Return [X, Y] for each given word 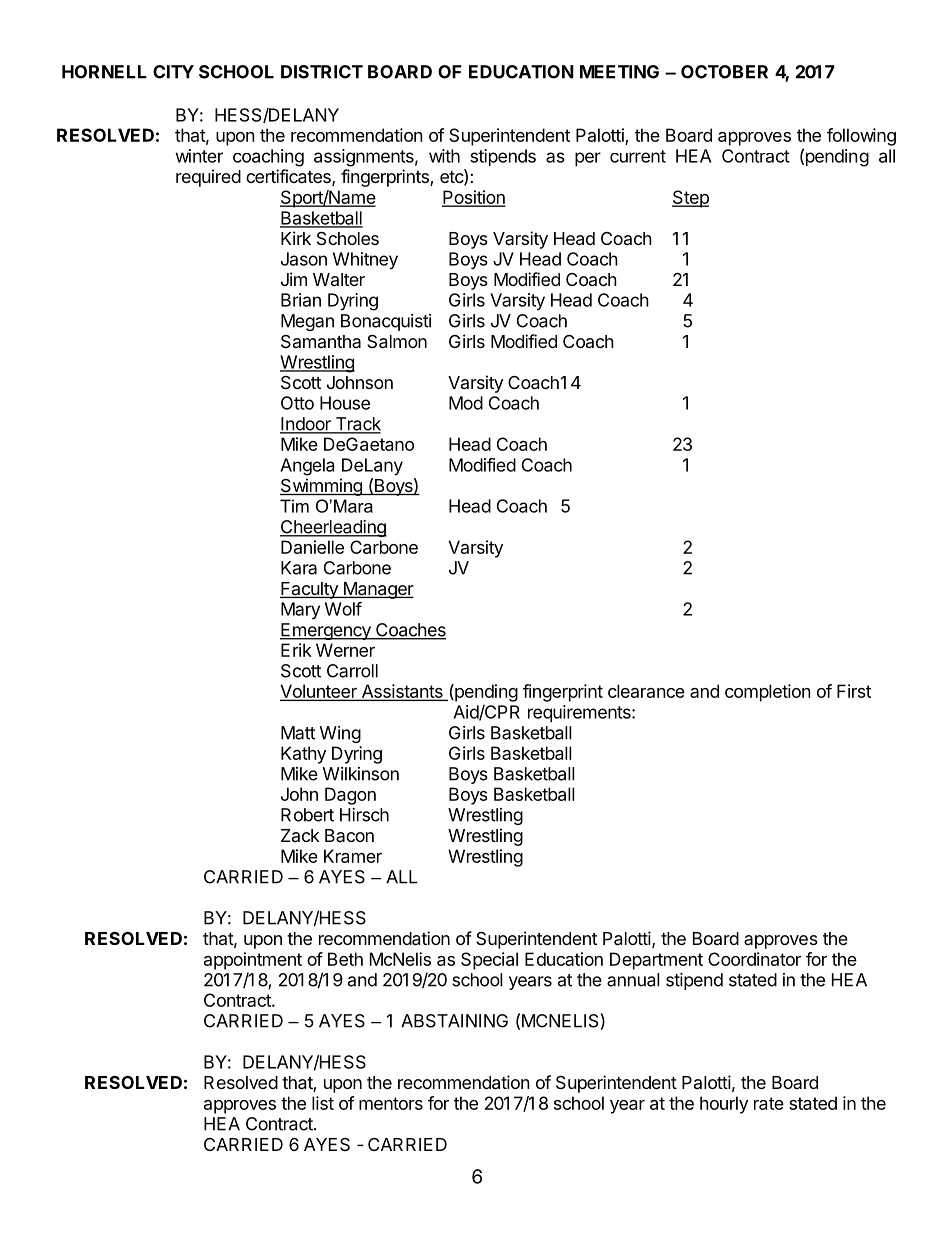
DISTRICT [322, 72]
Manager [377, 590]
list [323, 1103]
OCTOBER [724, 72]
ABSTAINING [454, 1021]
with [444, 156]
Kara [299, 568]
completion [768, 693]
